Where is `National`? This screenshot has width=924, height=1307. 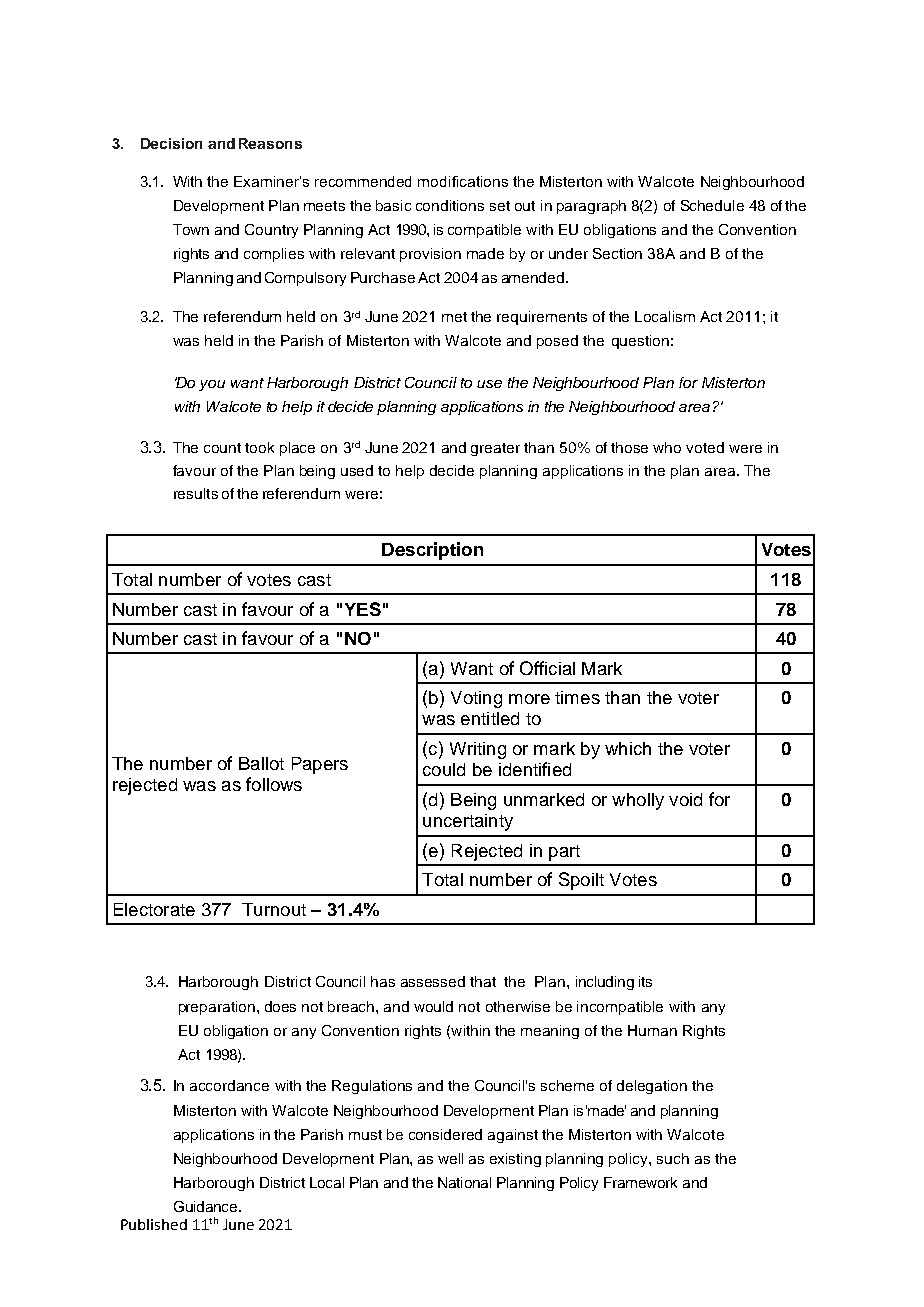
National is located at coordinates (464, 1182).
